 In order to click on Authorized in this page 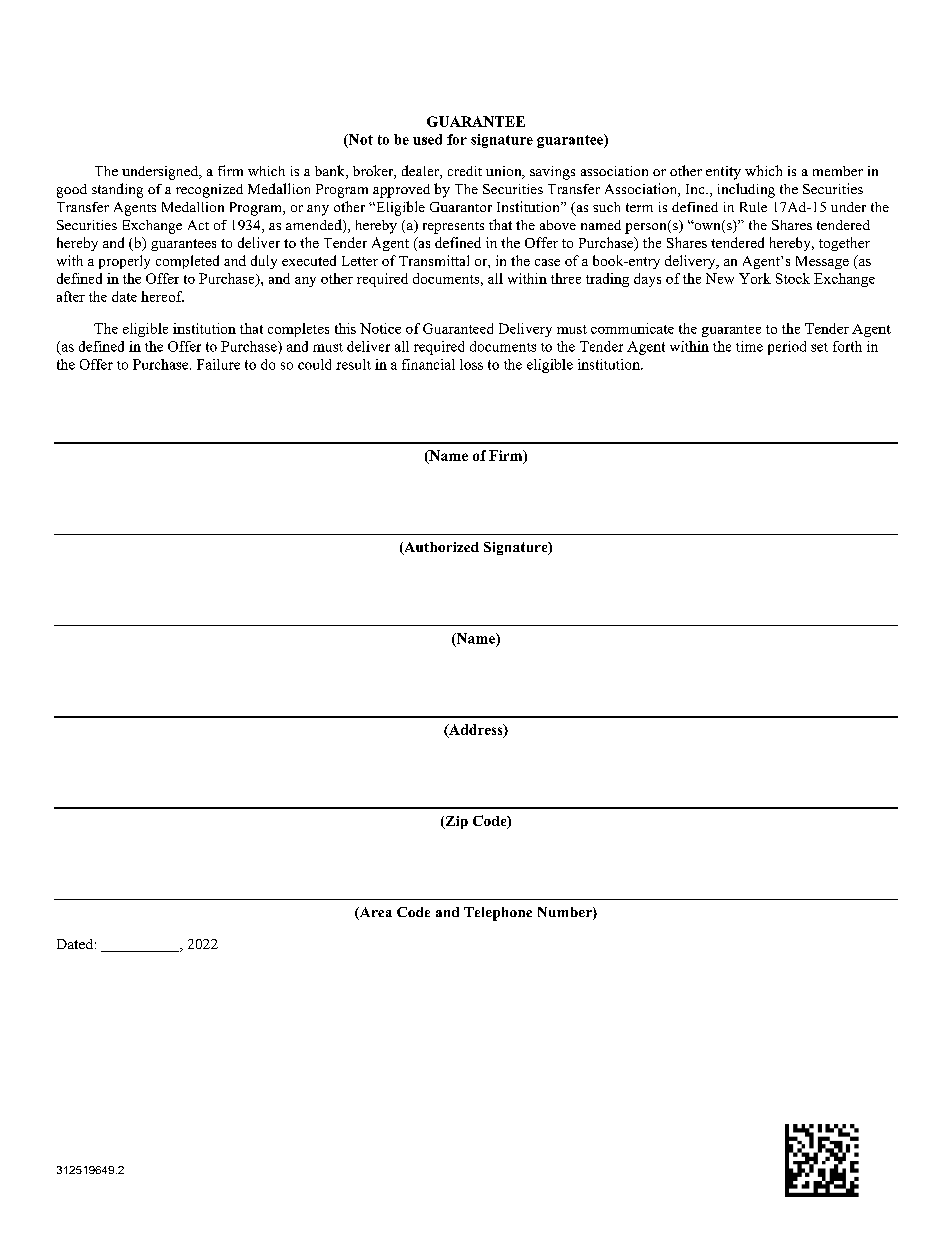, I will do `click(440, 548)`.
